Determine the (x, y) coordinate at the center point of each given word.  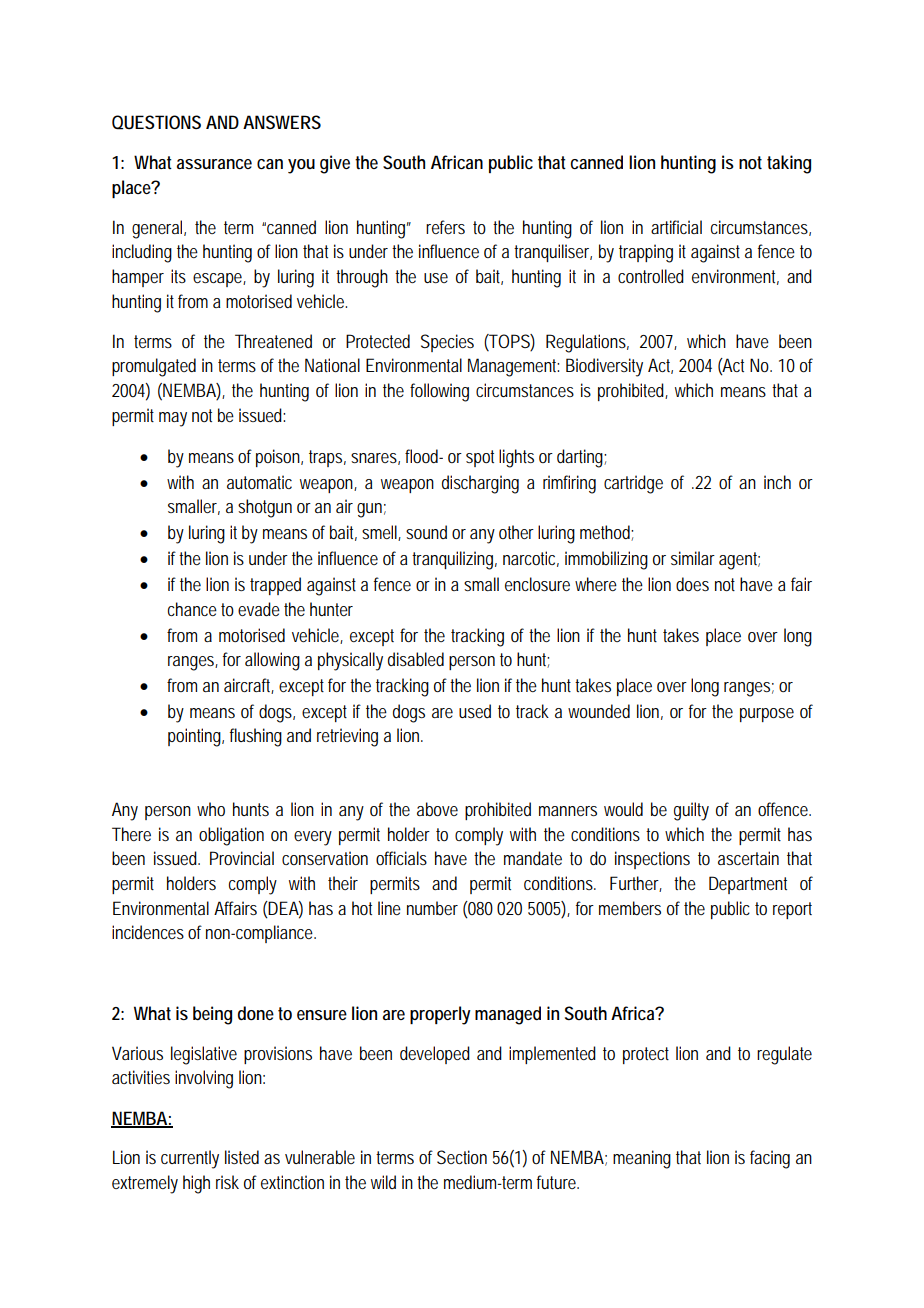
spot (480, 458)
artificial (676, 227)
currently (190, 1159)
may (173, 419)
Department (748, 885)
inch (777, 482)
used (475, 711)
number (432, 908)
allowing (272, 661)
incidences (148, 932)
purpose (767, 715)
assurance (214, 164)
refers (445, 227)
